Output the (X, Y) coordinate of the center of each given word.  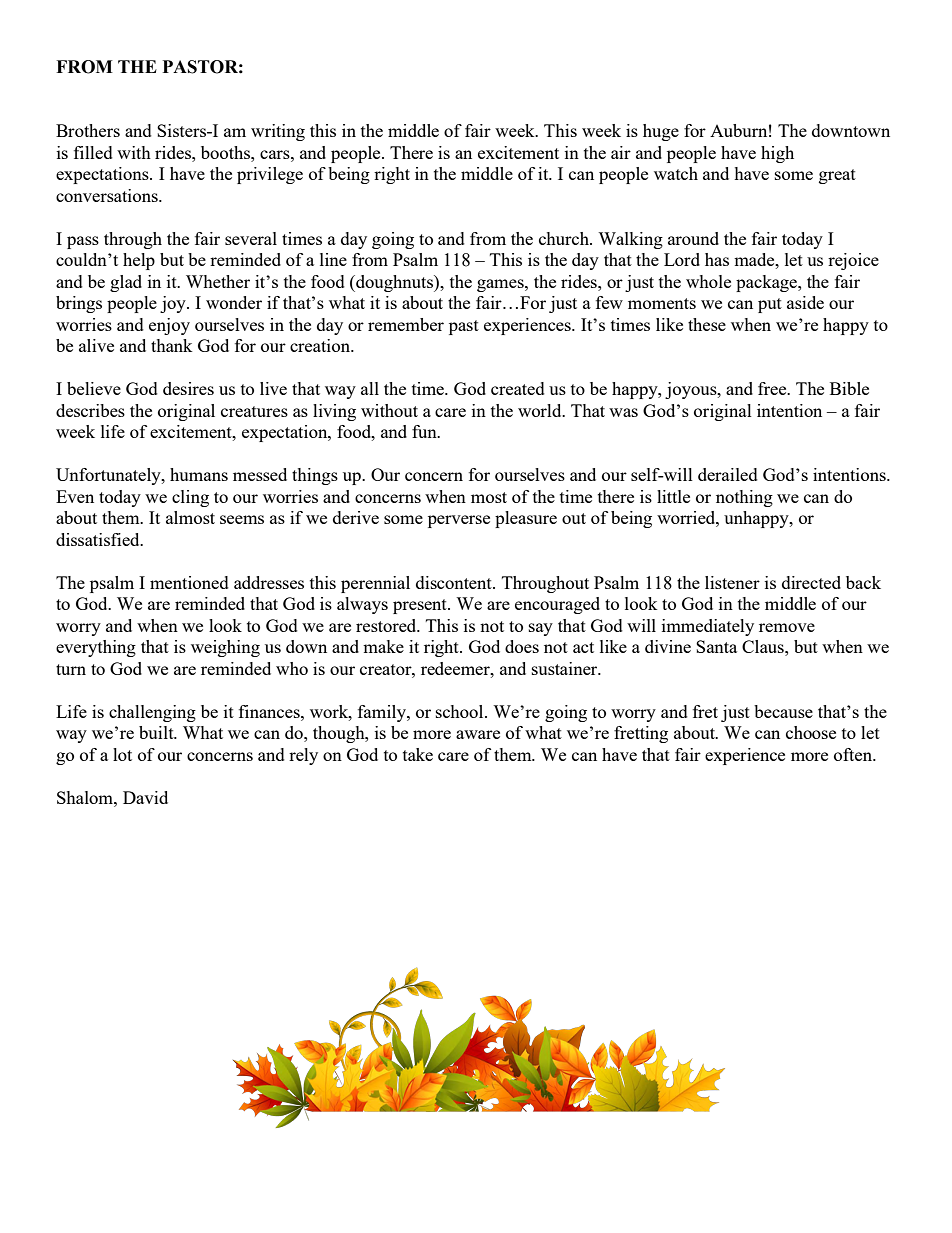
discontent (455, 582)
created (518, 388)
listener (732, 582)
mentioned (189, 582)
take (418, 754)
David (145, 797)
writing (278, 132)
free (773, 388)
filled (93, 152)
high (777, 154)
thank (172, 345)
